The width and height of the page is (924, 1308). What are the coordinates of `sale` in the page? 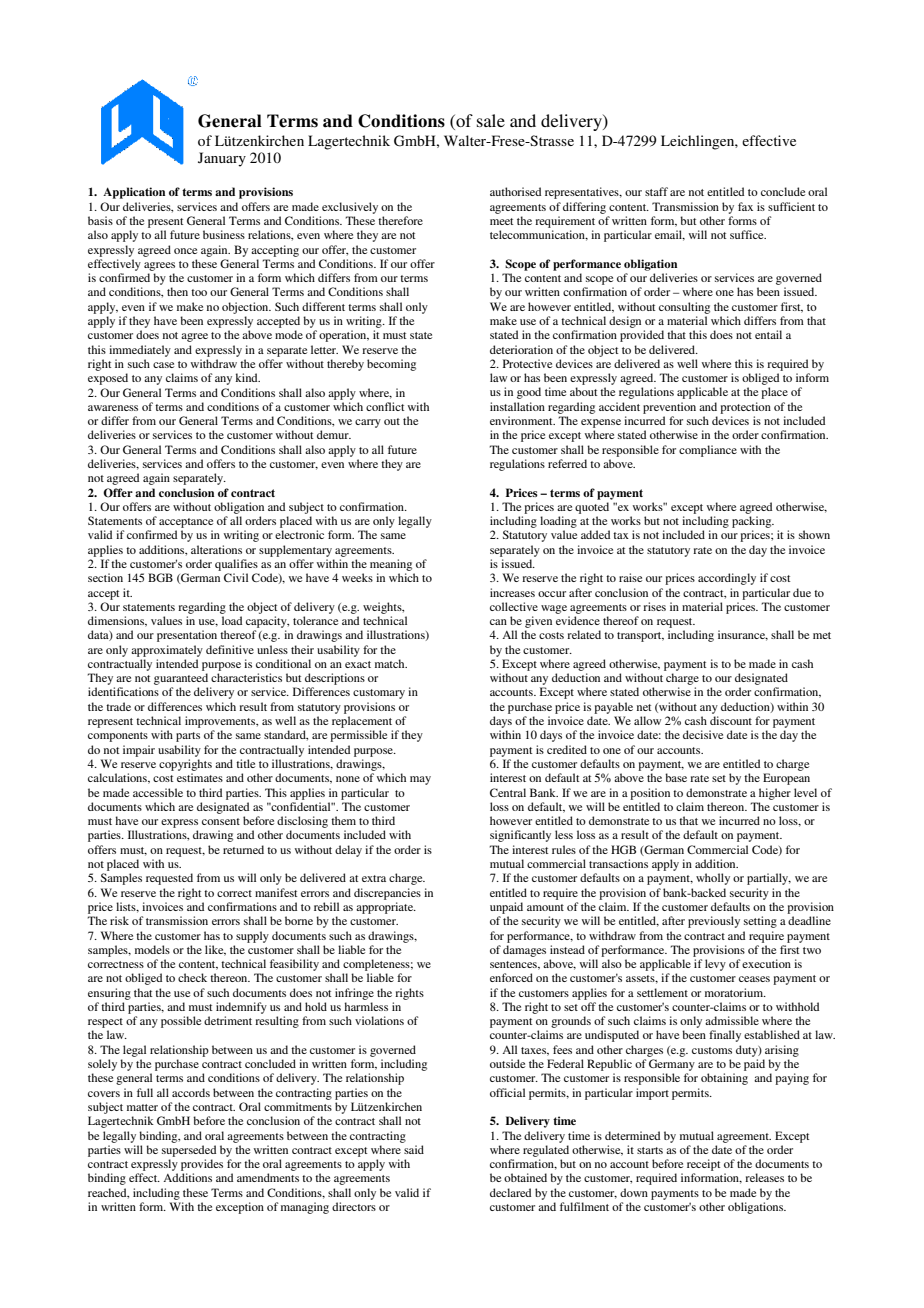 It's located at (491, 120).
